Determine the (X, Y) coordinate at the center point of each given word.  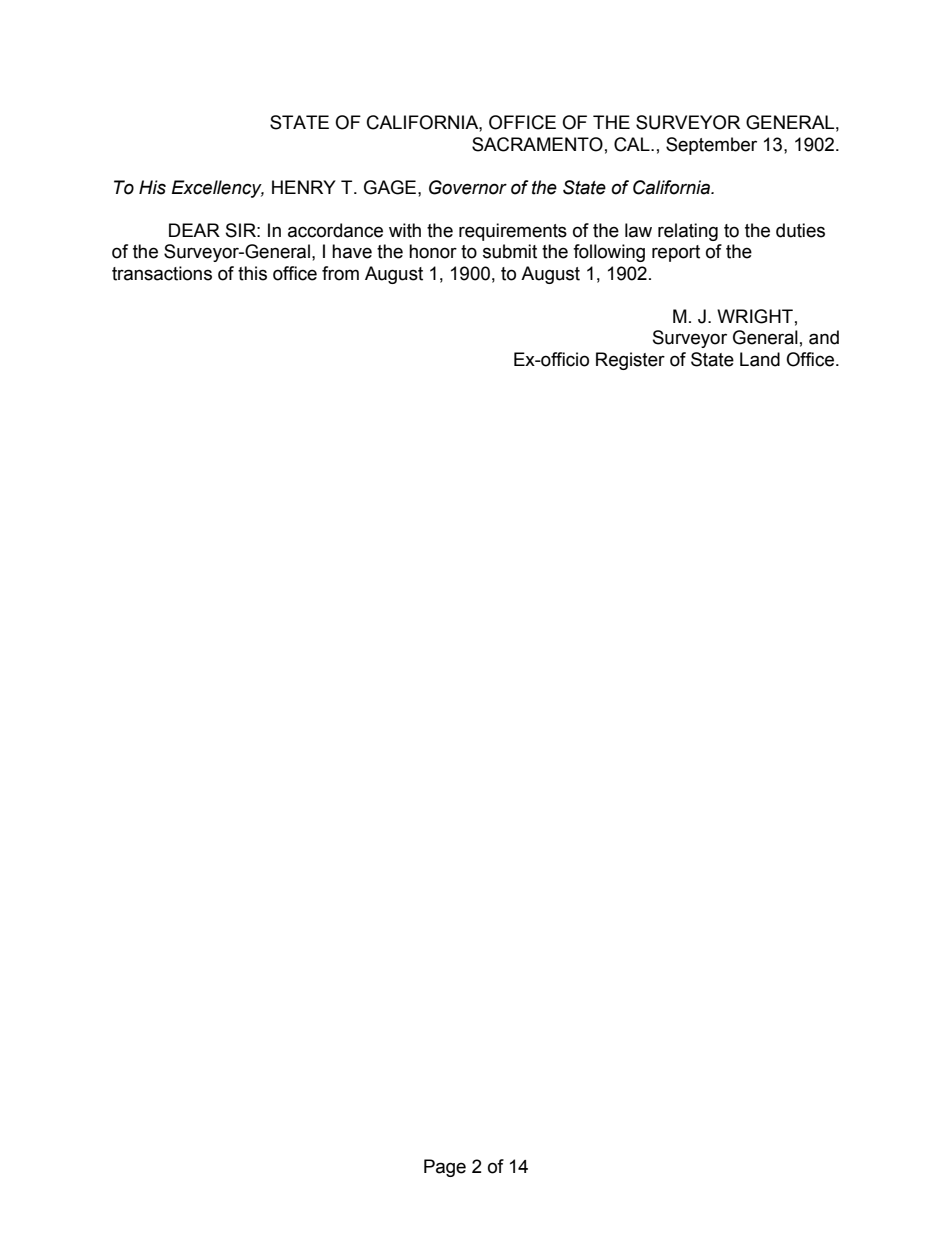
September (711, 146)
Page (445, 1168)
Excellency (218, 189)
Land (760, 359)
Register (630, 361)
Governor (468, 187)
